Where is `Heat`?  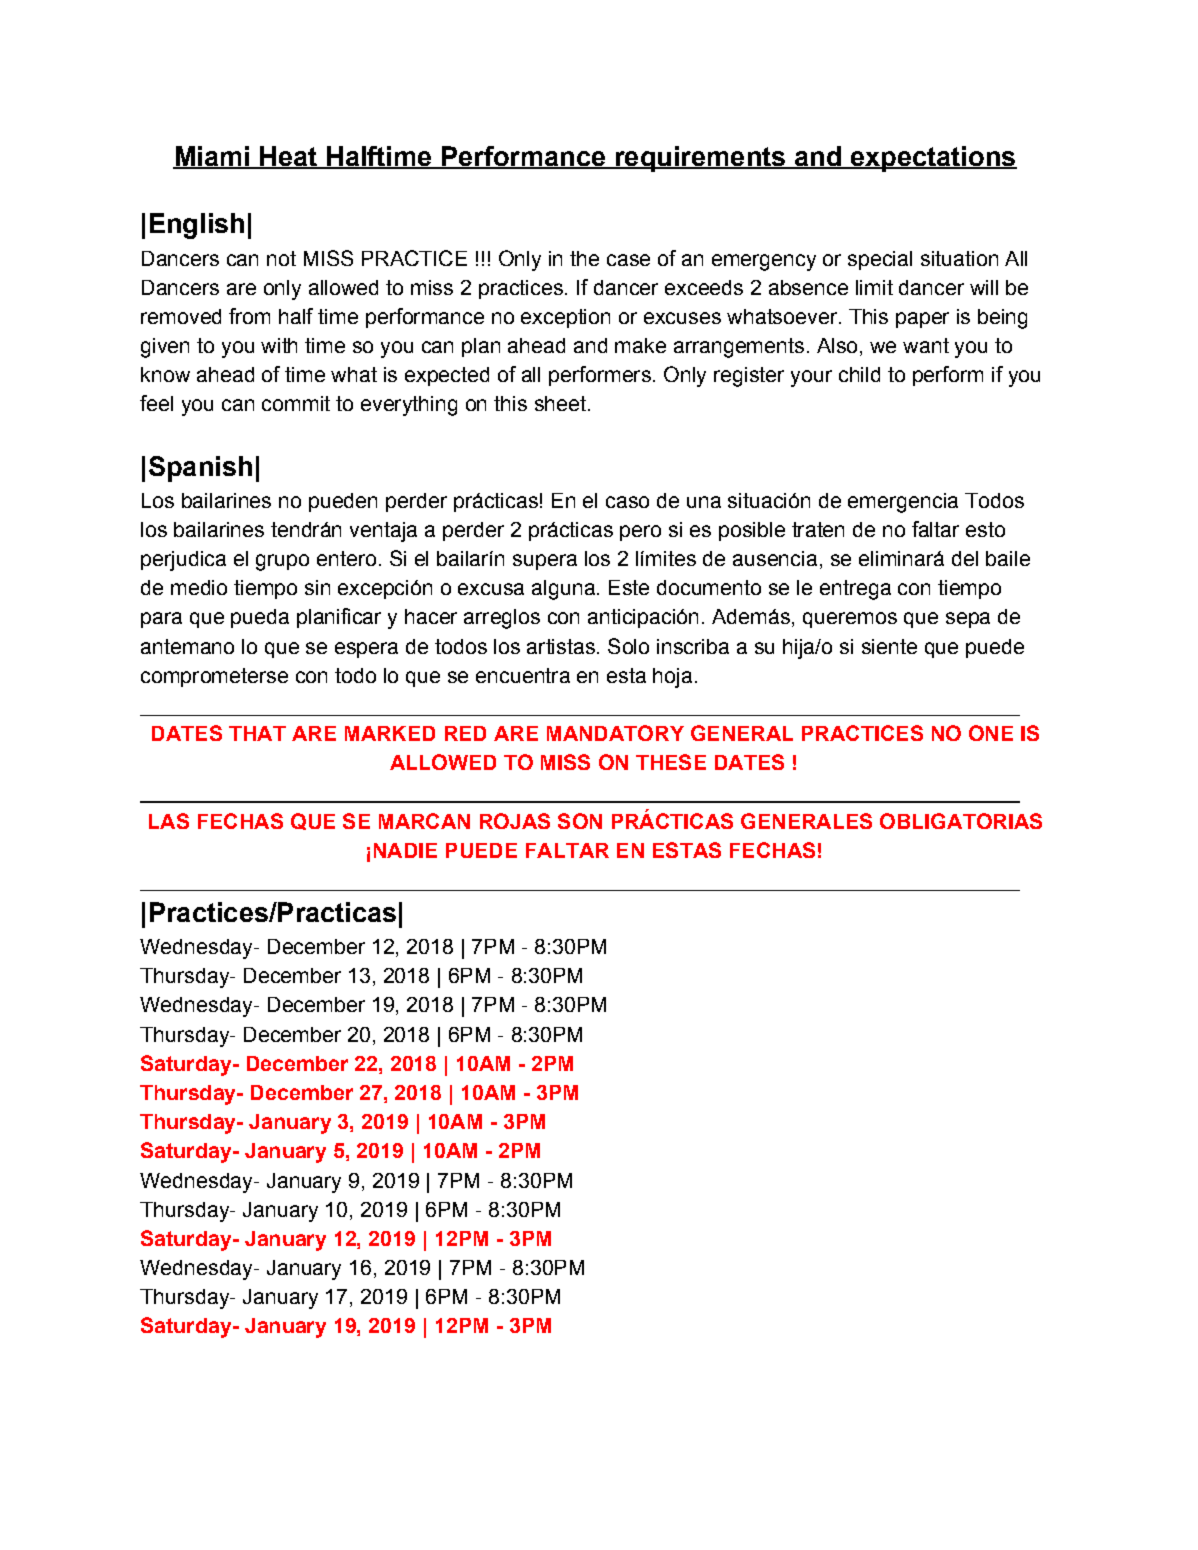 Heat is located at coordinates (289, 157).
